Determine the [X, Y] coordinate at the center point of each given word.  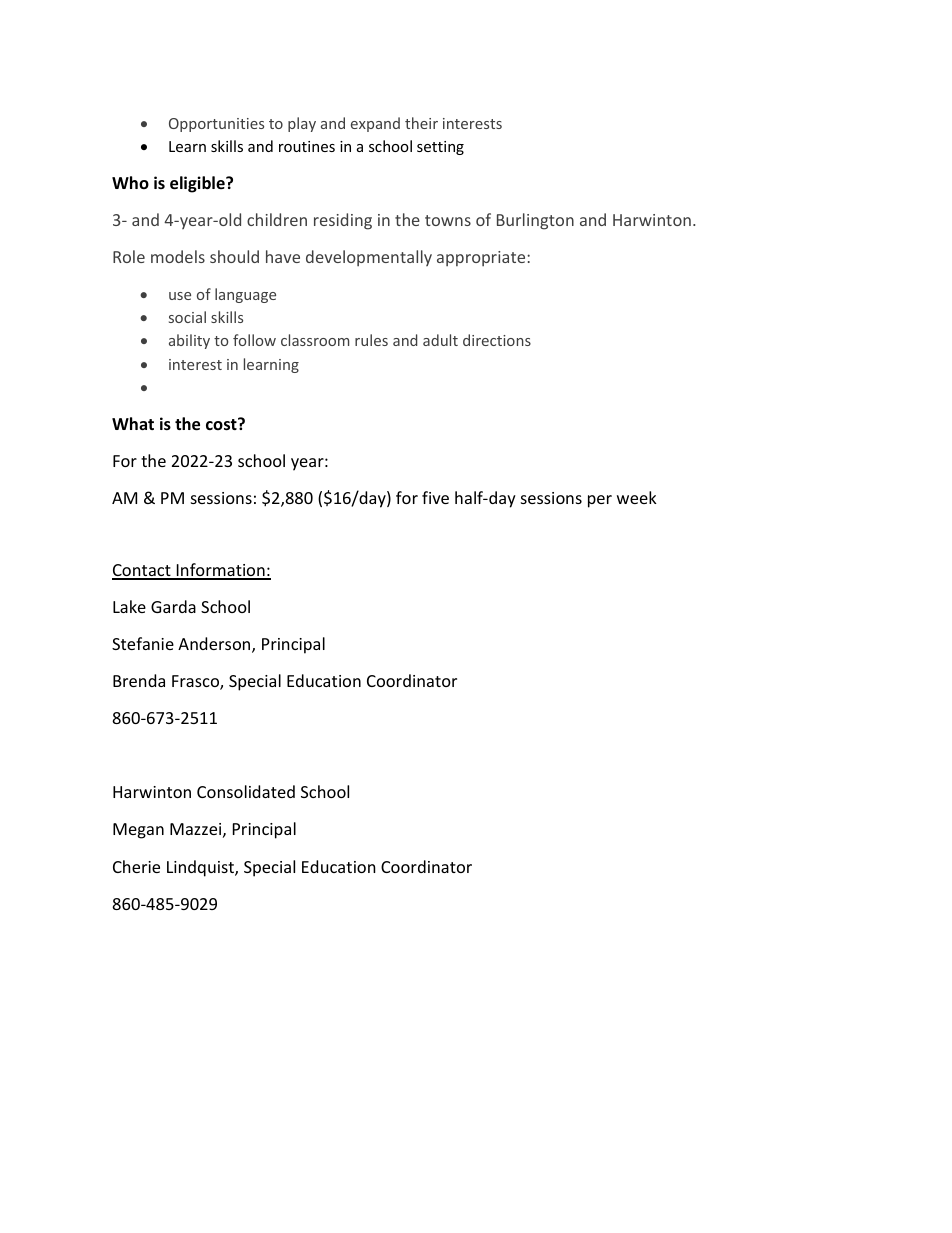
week [637, 497]
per [600, 501]
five [435, 497]
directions [497, 340]
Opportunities [216, 125]
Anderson [215, 645]
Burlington [535, 221]
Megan [138, 831]
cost [222, 424]
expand [375, 124]
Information [220, 571]
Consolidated [246, 791]
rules [371, 340]
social [187, 317]
